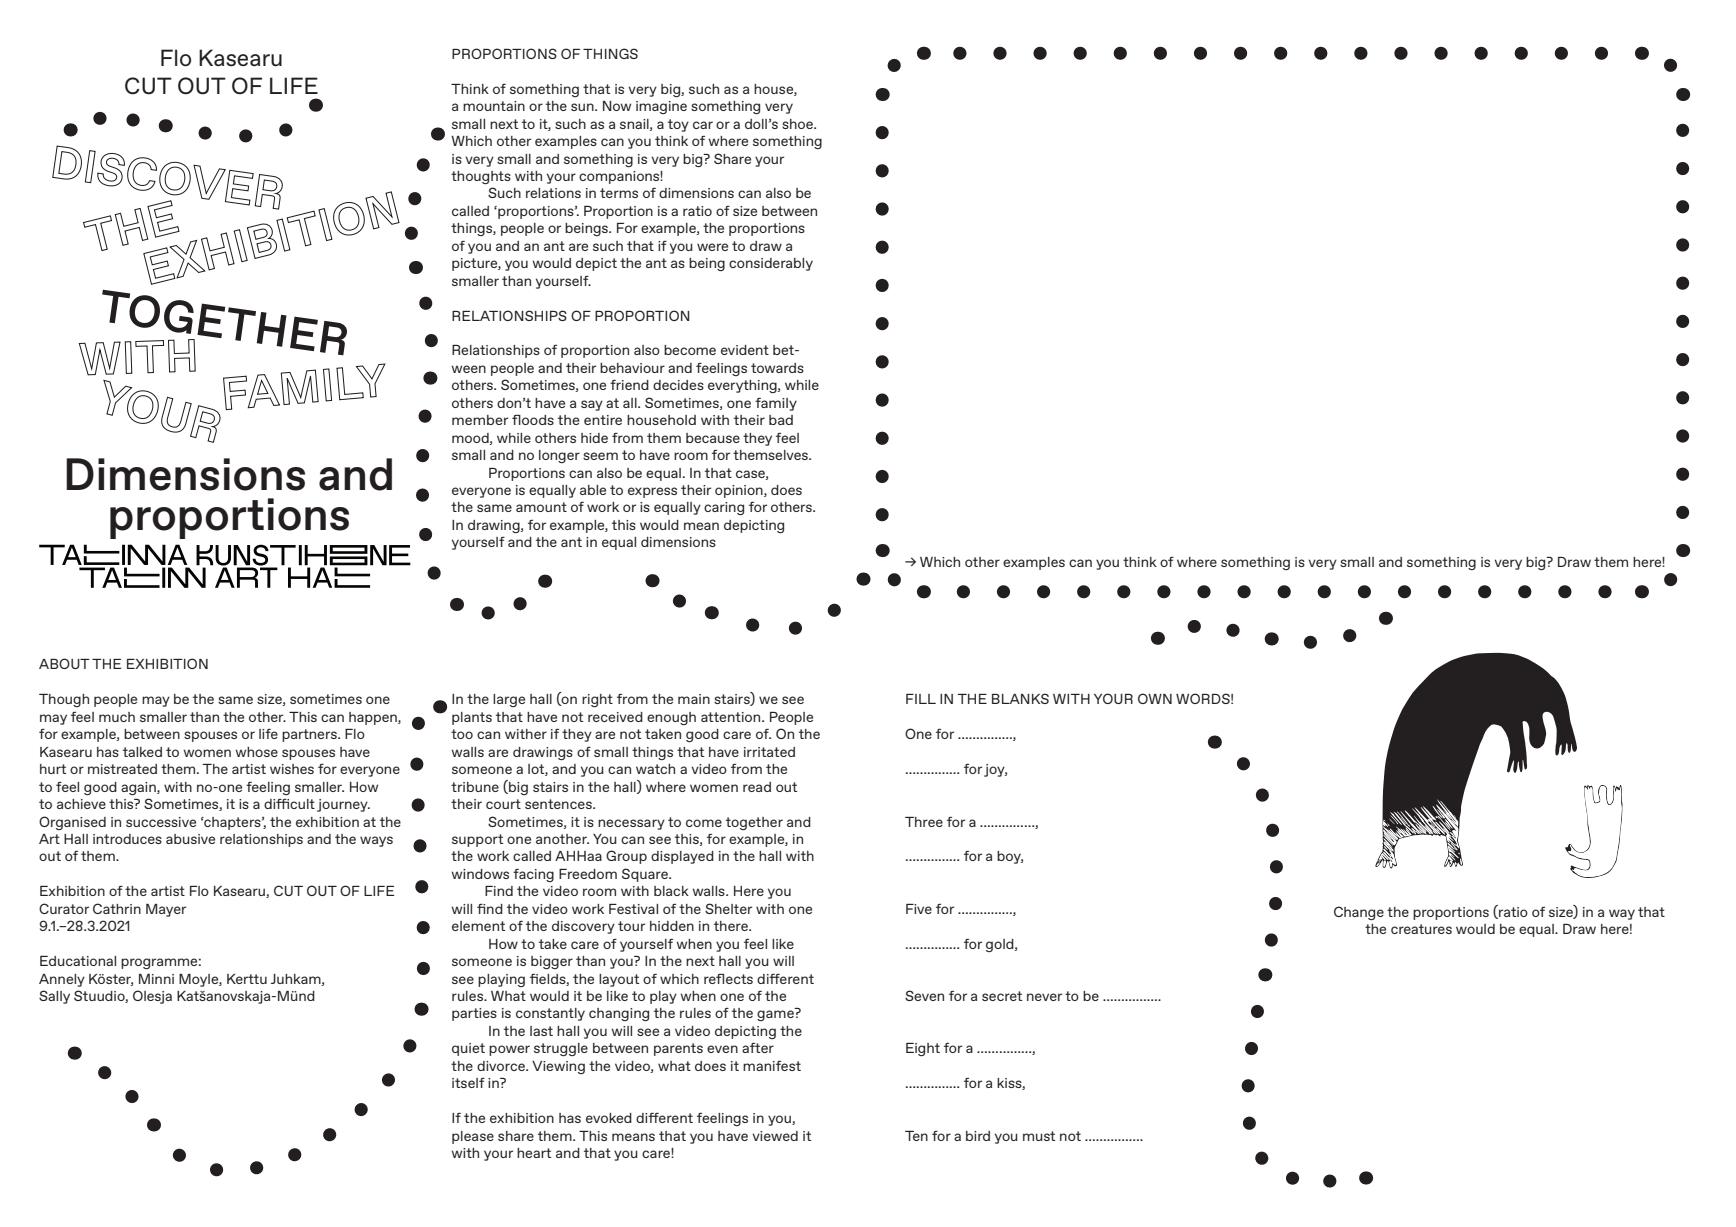 The image size is (1736, 1227). What do you see at coordinates (798, 124) in the page?
I see `shoe` at bounding box center [798, 124].
